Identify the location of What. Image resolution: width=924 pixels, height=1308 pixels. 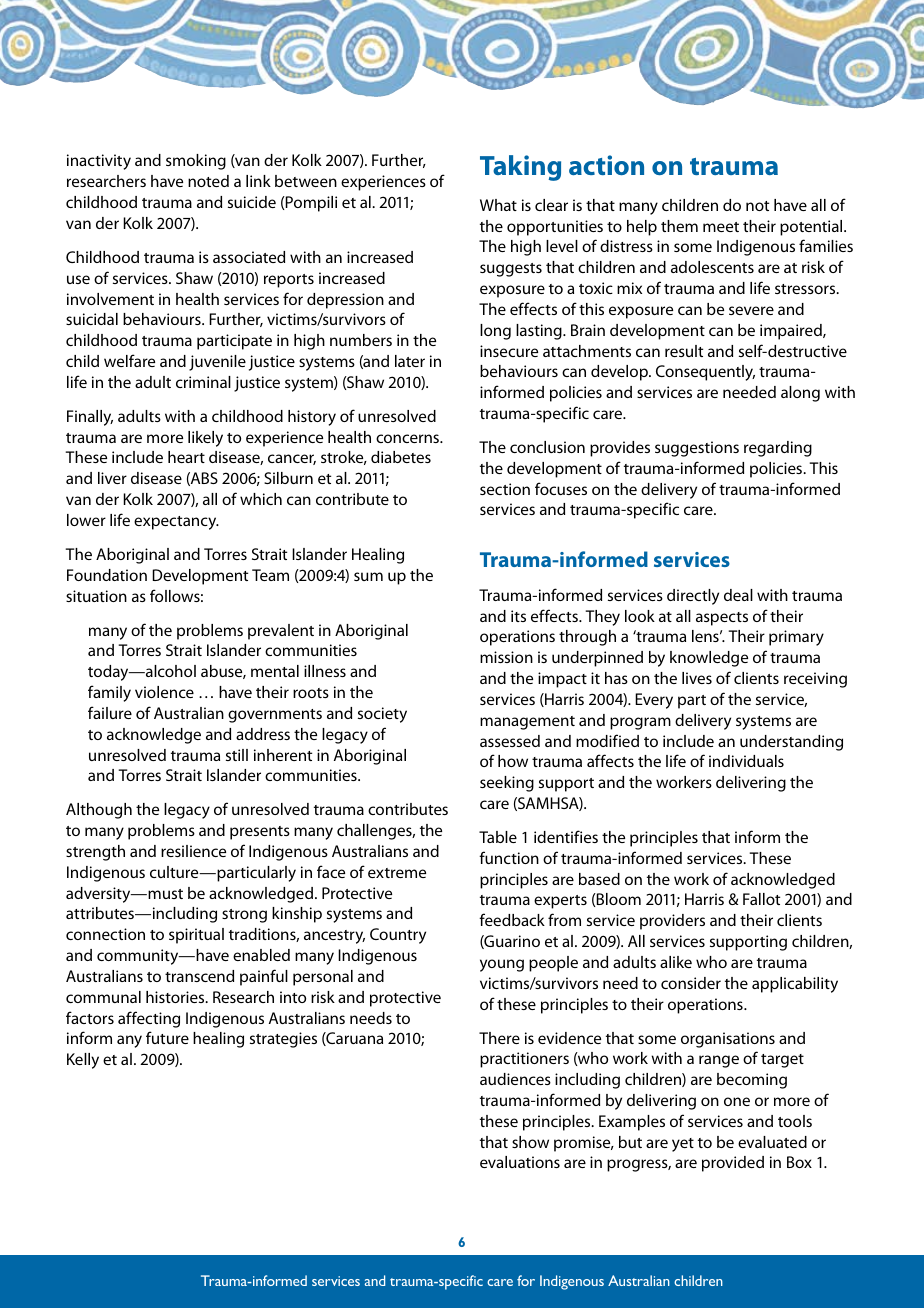
(498, 205).
